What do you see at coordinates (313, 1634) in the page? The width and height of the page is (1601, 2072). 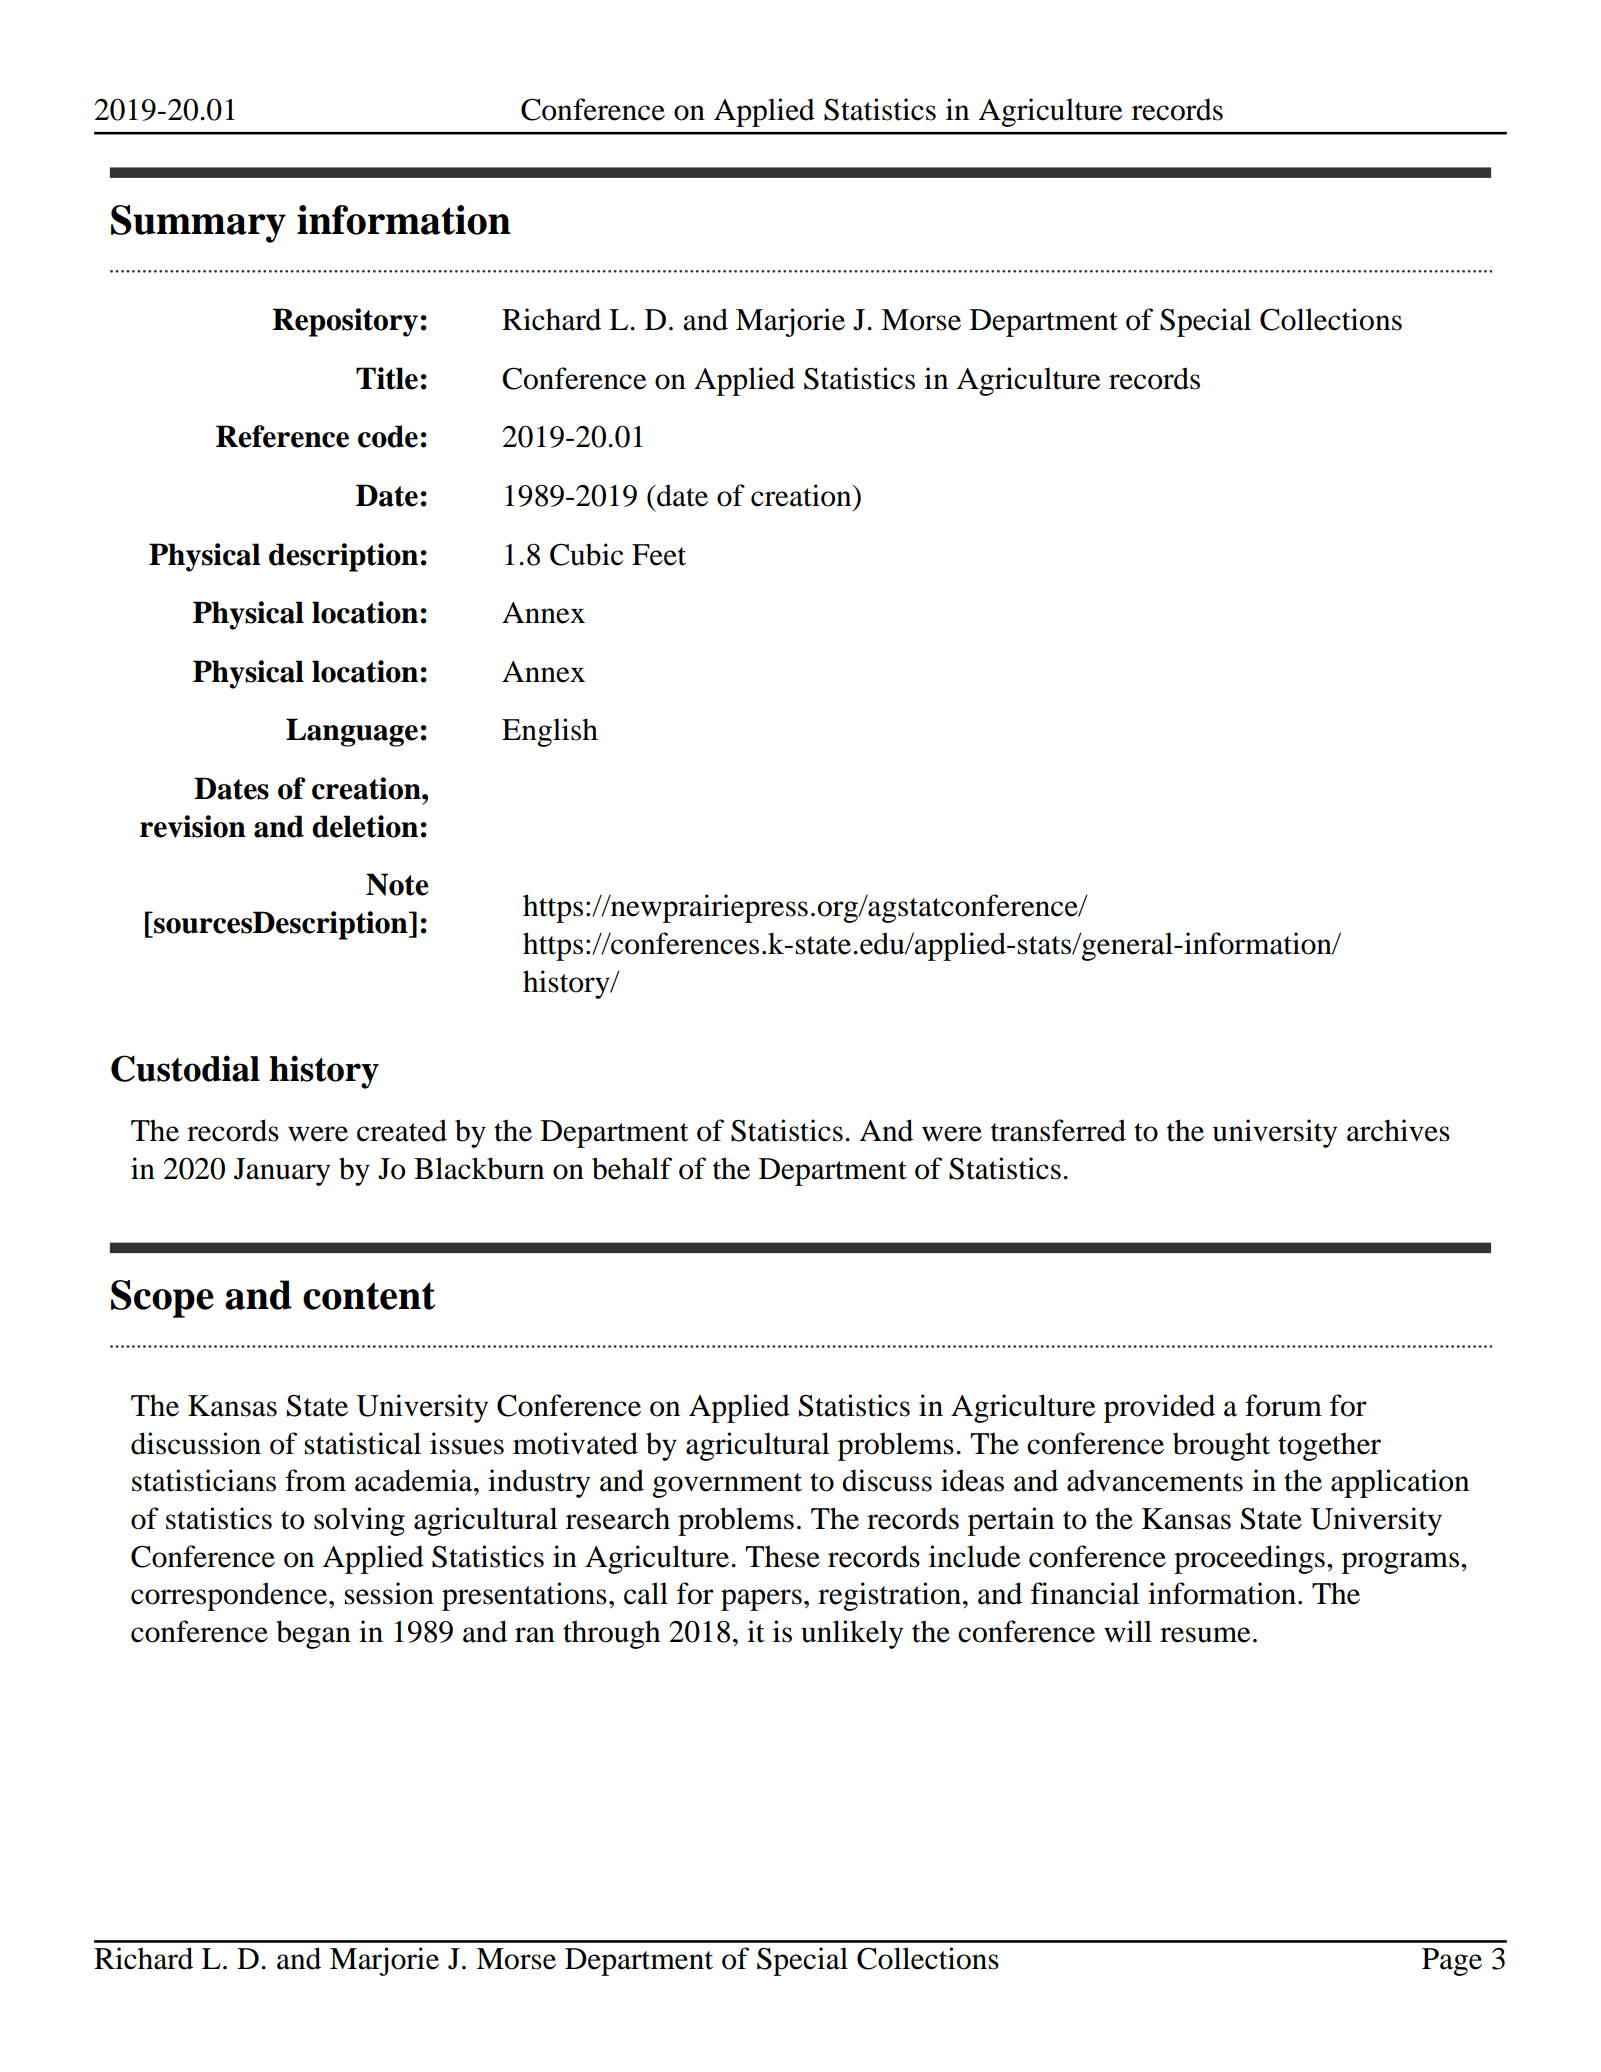 I see `began` at bounding box center [313, 1634].
